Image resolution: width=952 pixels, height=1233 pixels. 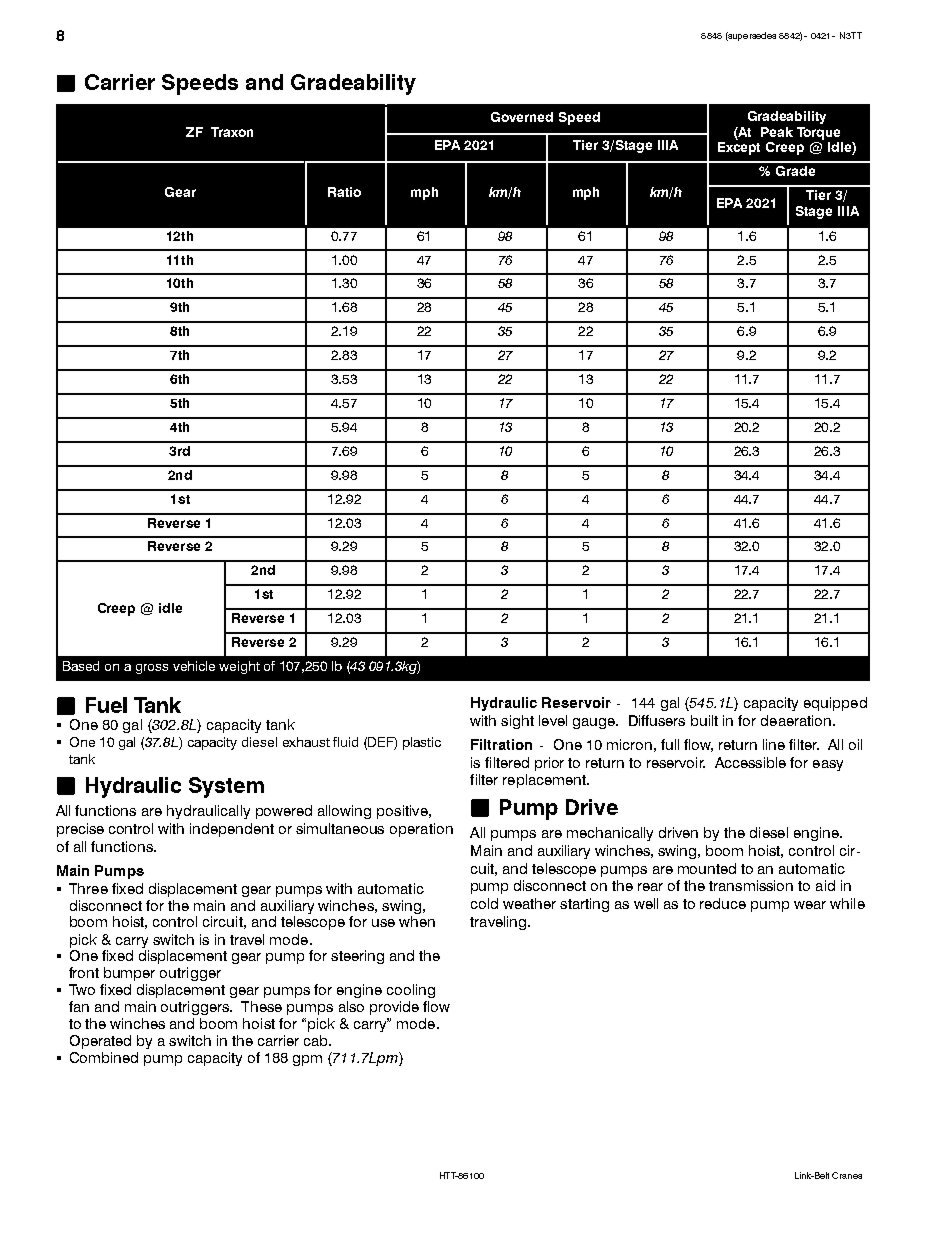 I want to click on vehicle, so click(x=194, y=666).
